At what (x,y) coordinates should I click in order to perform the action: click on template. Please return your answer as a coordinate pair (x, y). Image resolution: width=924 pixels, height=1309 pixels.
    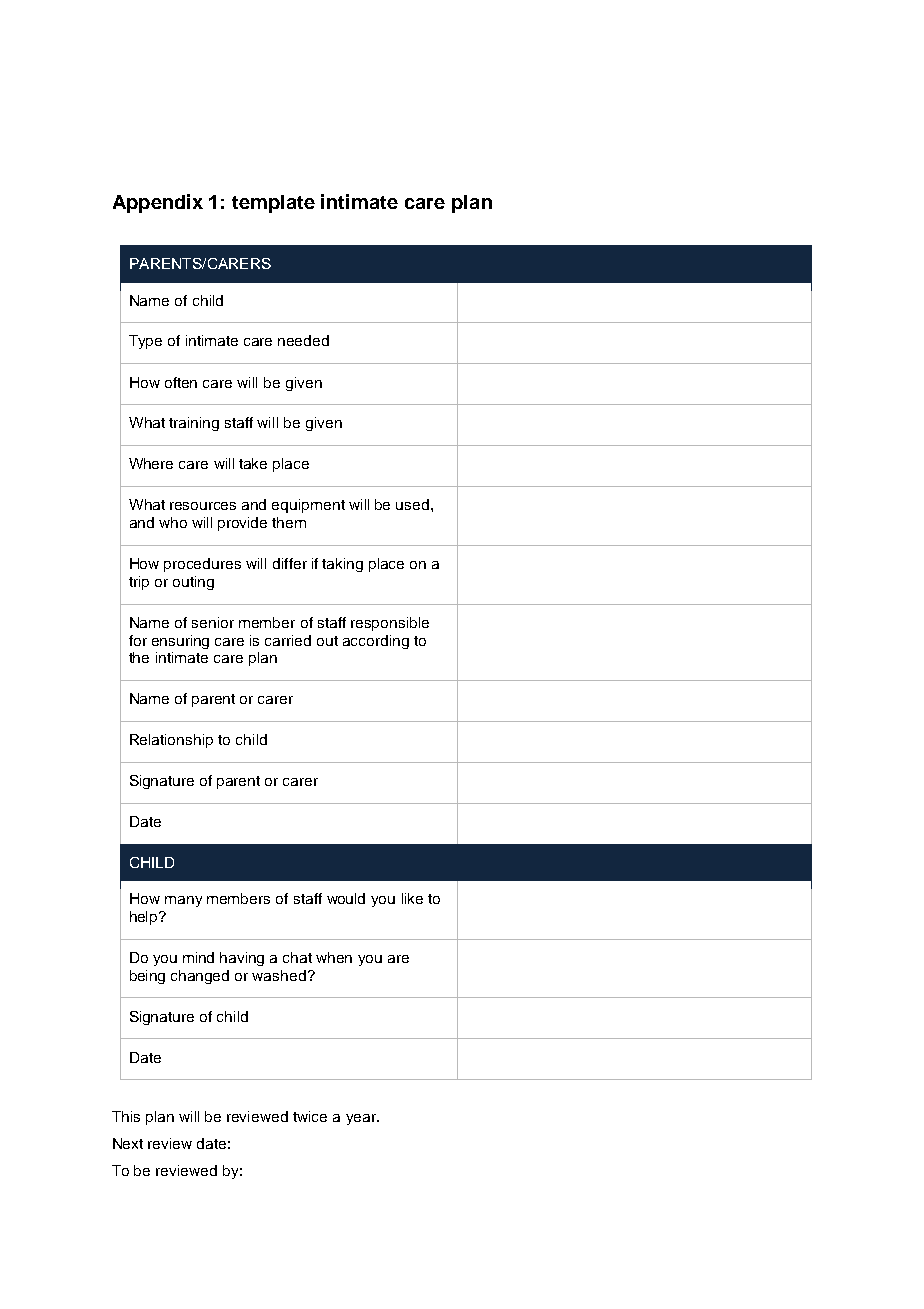
    Looking at the image, I should click on (273, 204).
